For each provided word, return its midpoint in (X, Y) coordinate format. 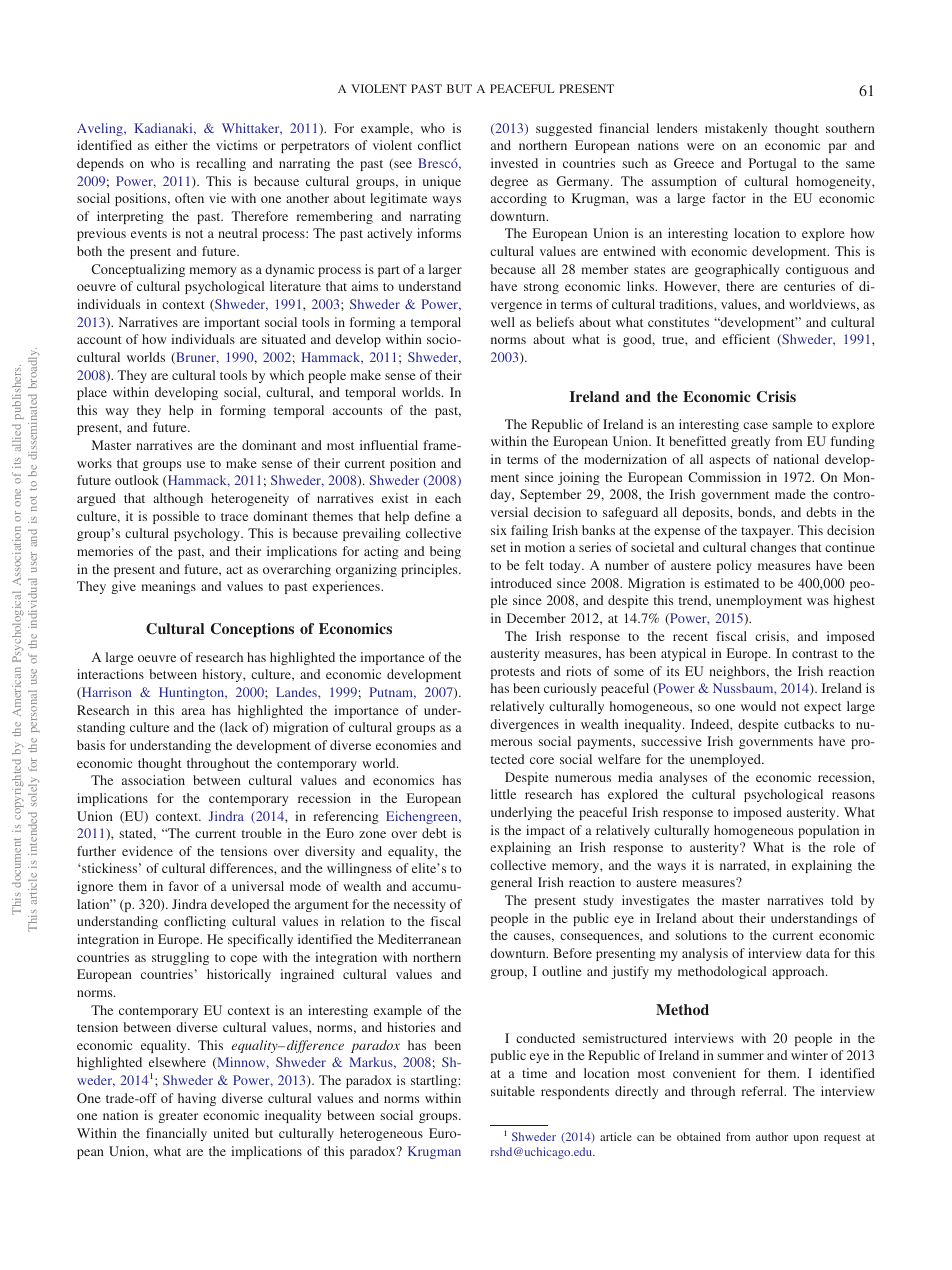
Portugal (772, 164)
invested (514, 163)
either (171, 145)
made (790, 494)
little (503, 794)
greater (178, 1117)
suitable (513, 1091)
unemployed (726, 760)
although (178, 499)
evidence (147, 851)
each (448, 498)
